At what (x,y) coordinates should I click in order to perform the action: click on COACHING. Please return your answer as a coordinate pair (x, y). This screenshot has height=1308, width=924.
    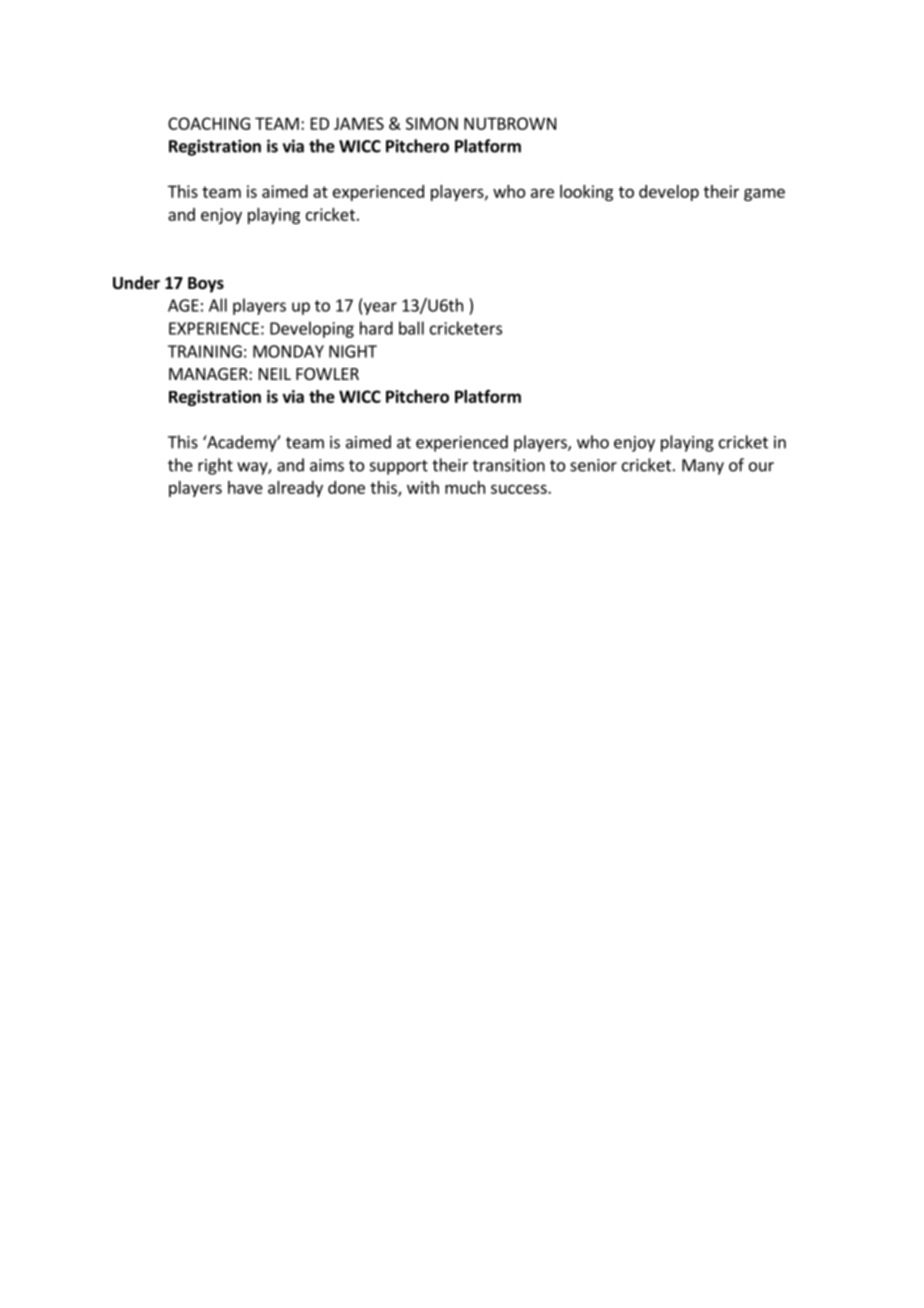
    Looking at the image, I should click on (209, 123).
